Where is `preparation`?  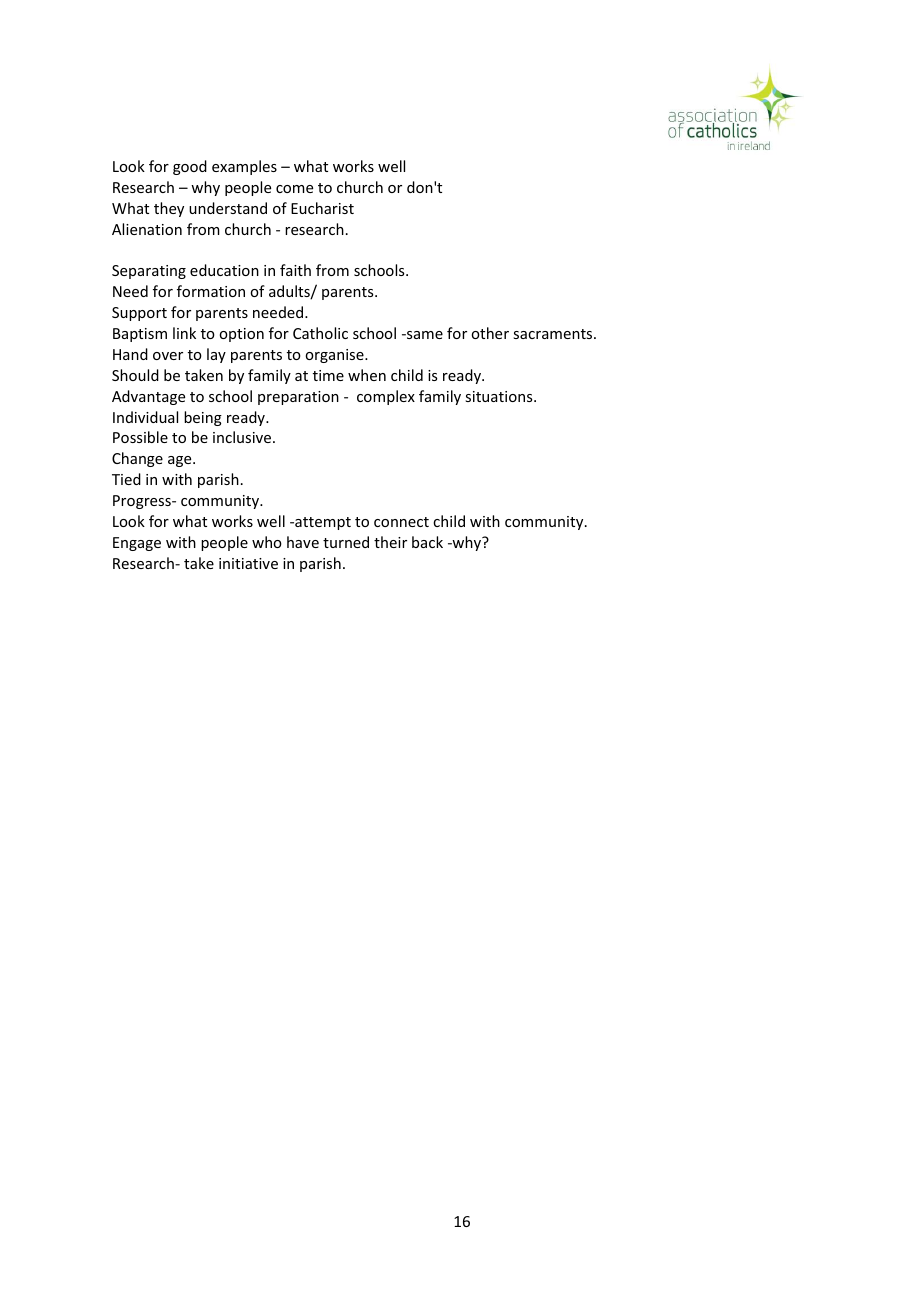 preparation is located at coordinates (298, 398).
